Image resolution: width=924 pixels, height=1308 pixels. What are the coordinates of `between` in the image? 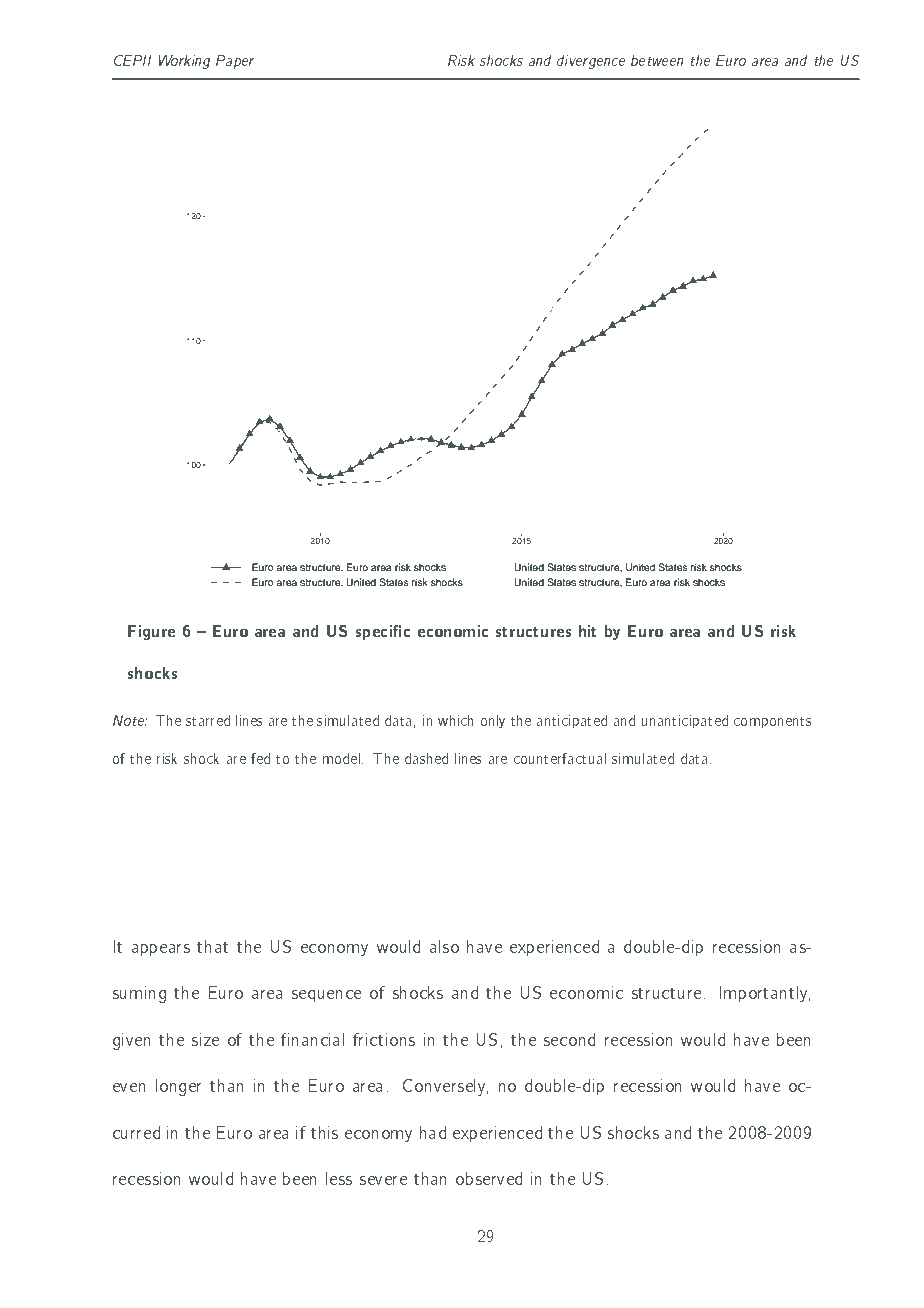 It's located at (657, 60).
